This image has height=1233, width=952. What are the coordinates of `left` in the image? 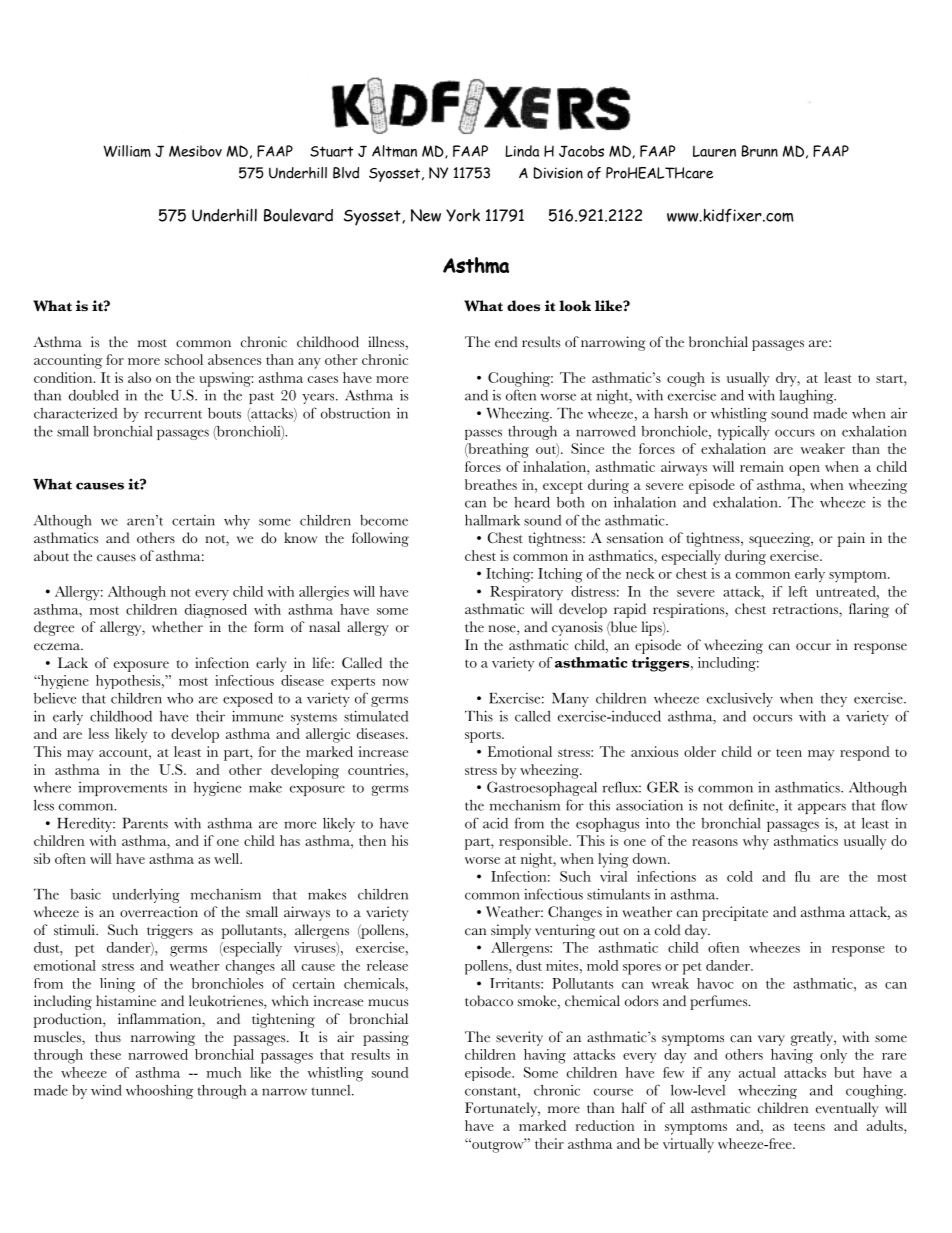 It's located at (798, 591).
